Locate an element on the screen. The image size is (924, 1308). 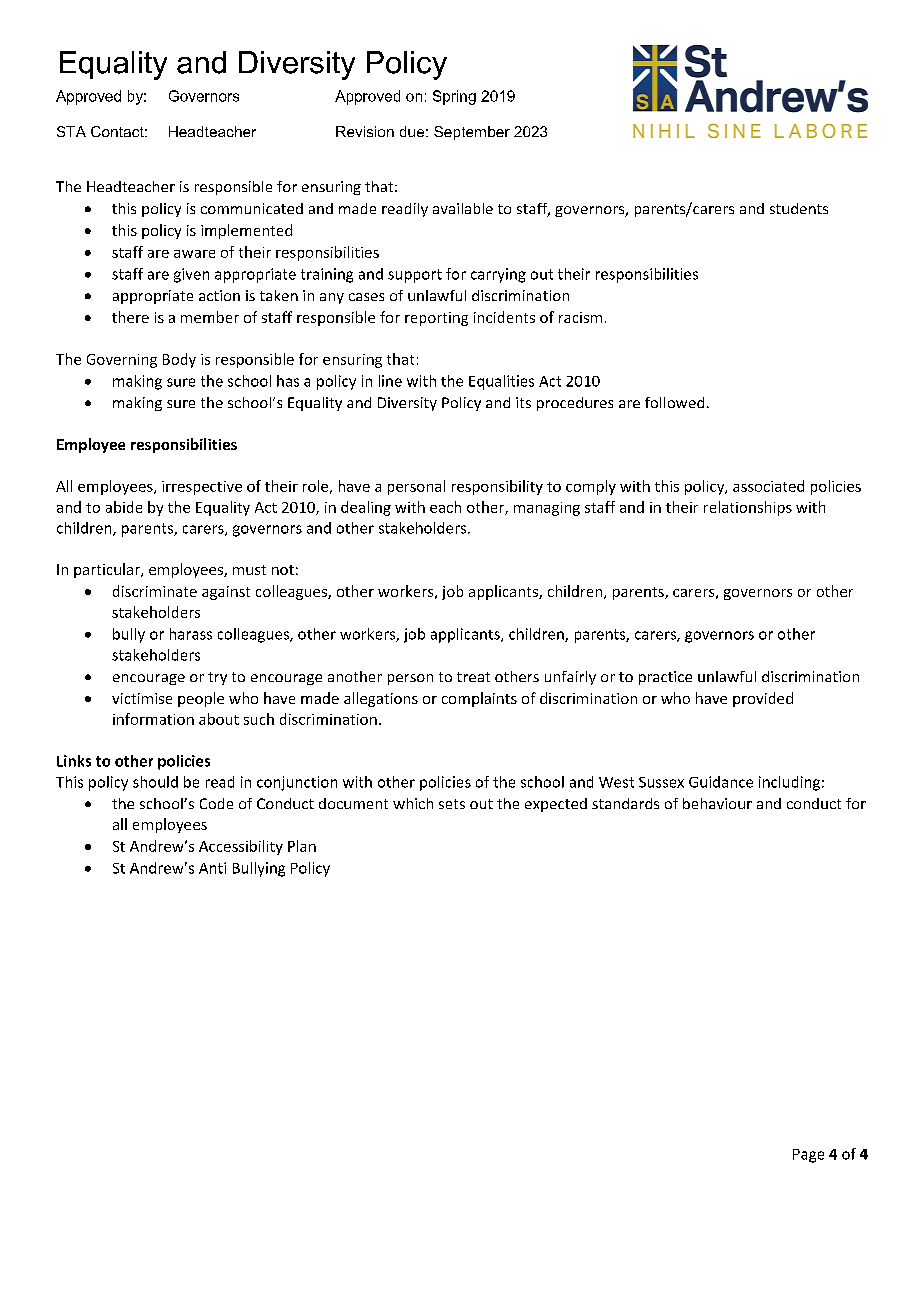
Accessibility is located at coordinates (241, 847).
